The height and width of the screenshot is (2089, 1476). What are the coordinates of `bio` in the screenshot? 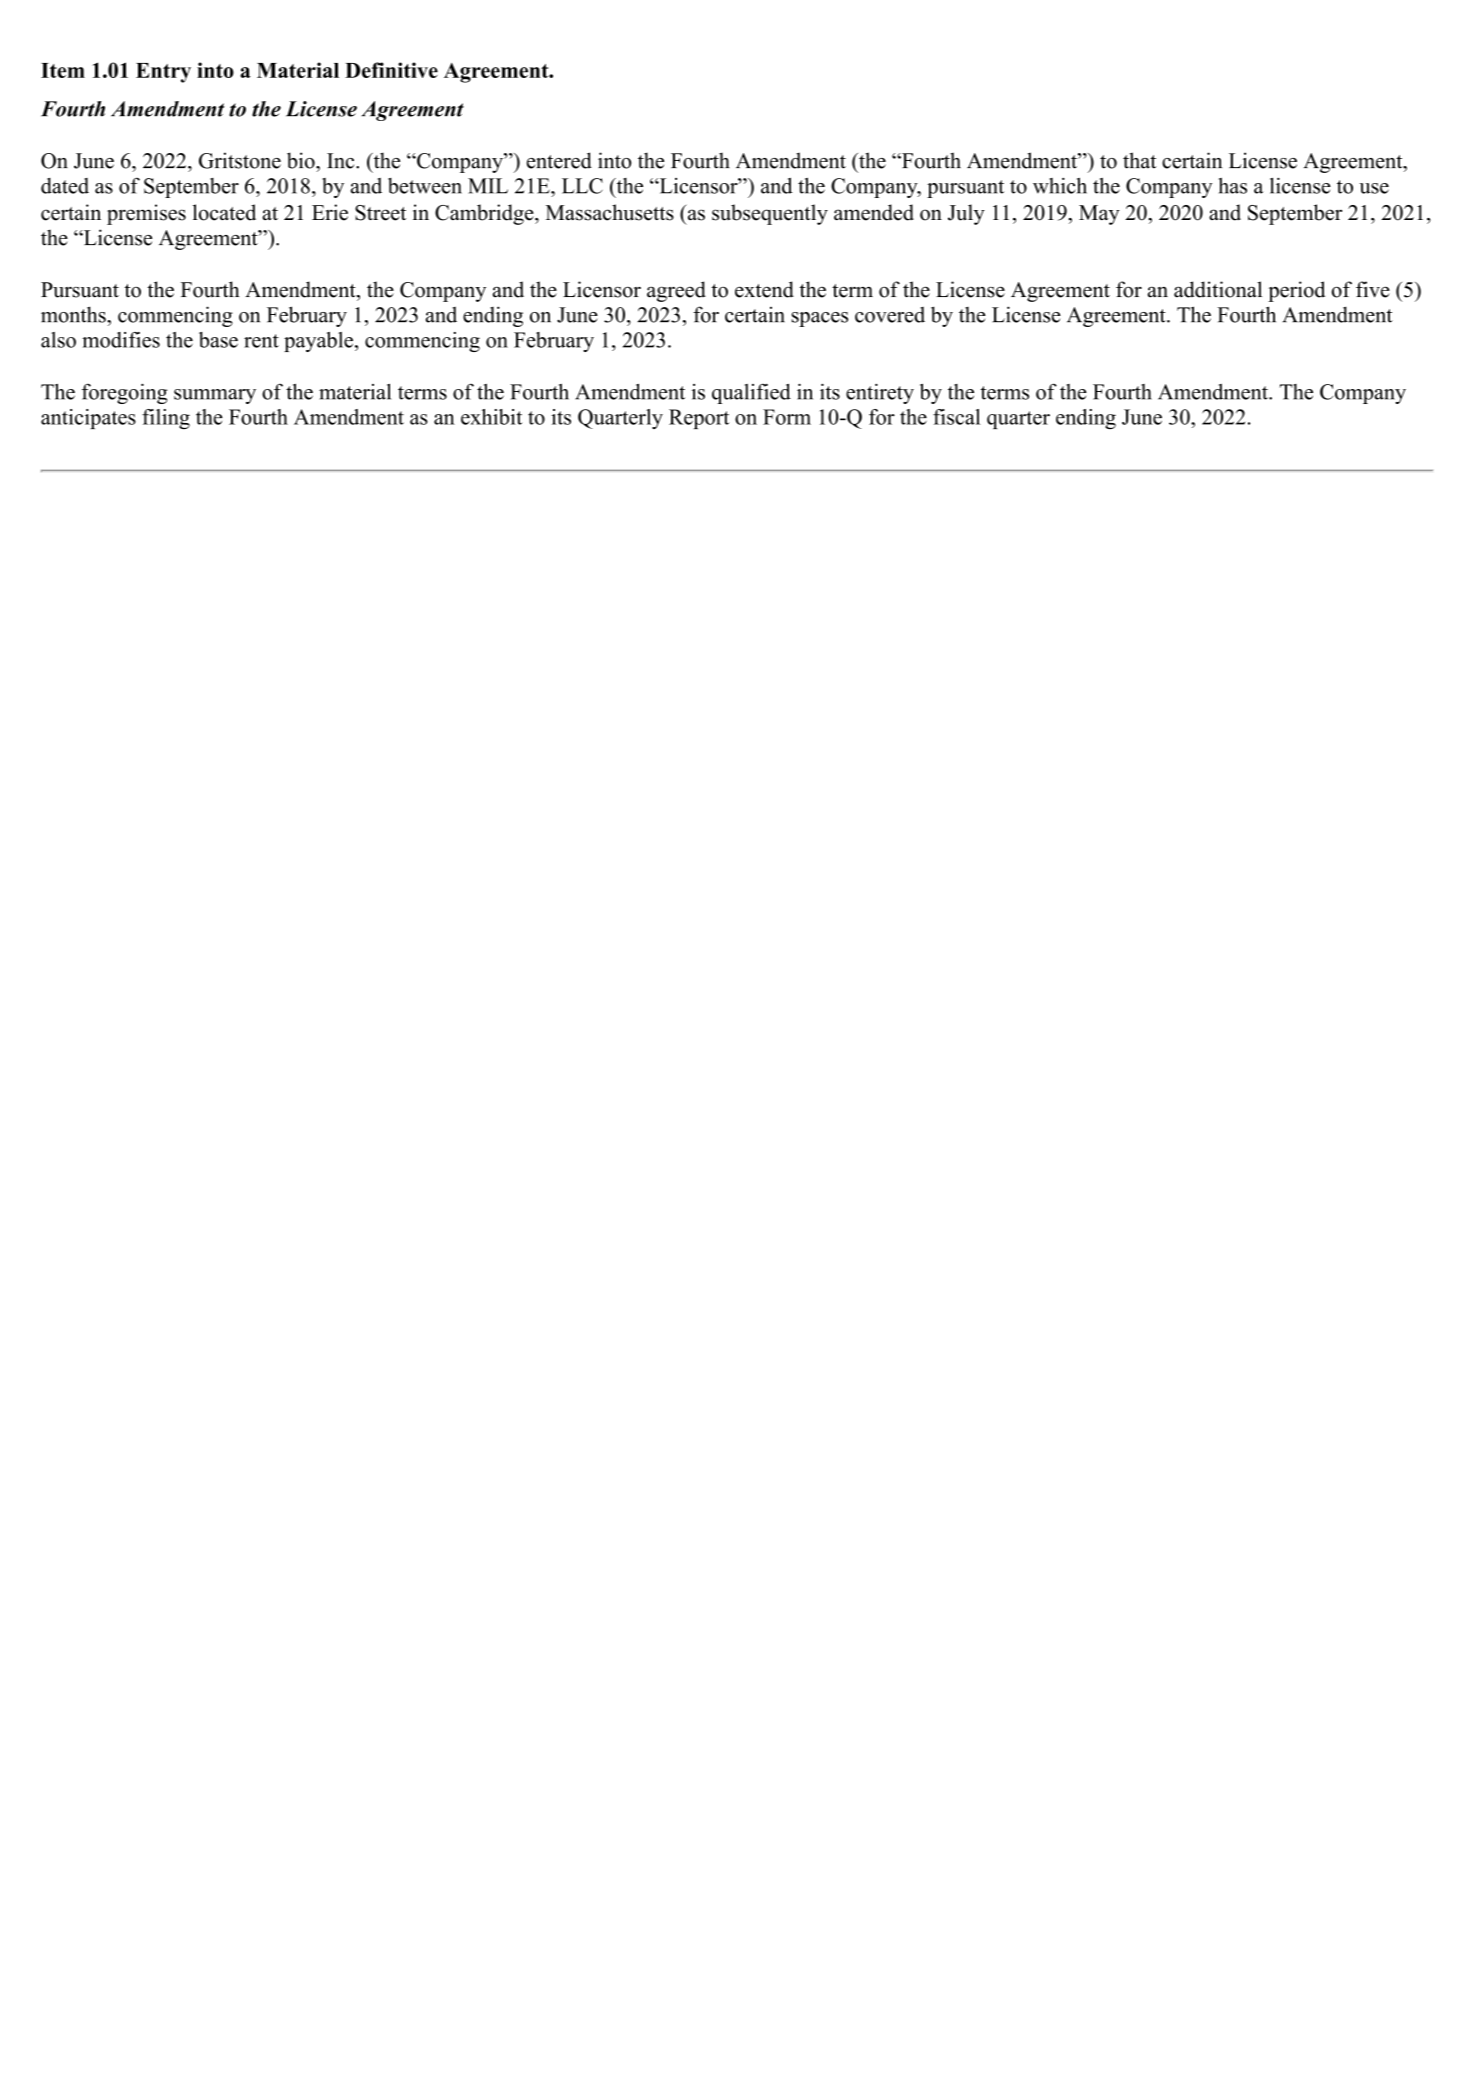 It's located at (302, 160).
